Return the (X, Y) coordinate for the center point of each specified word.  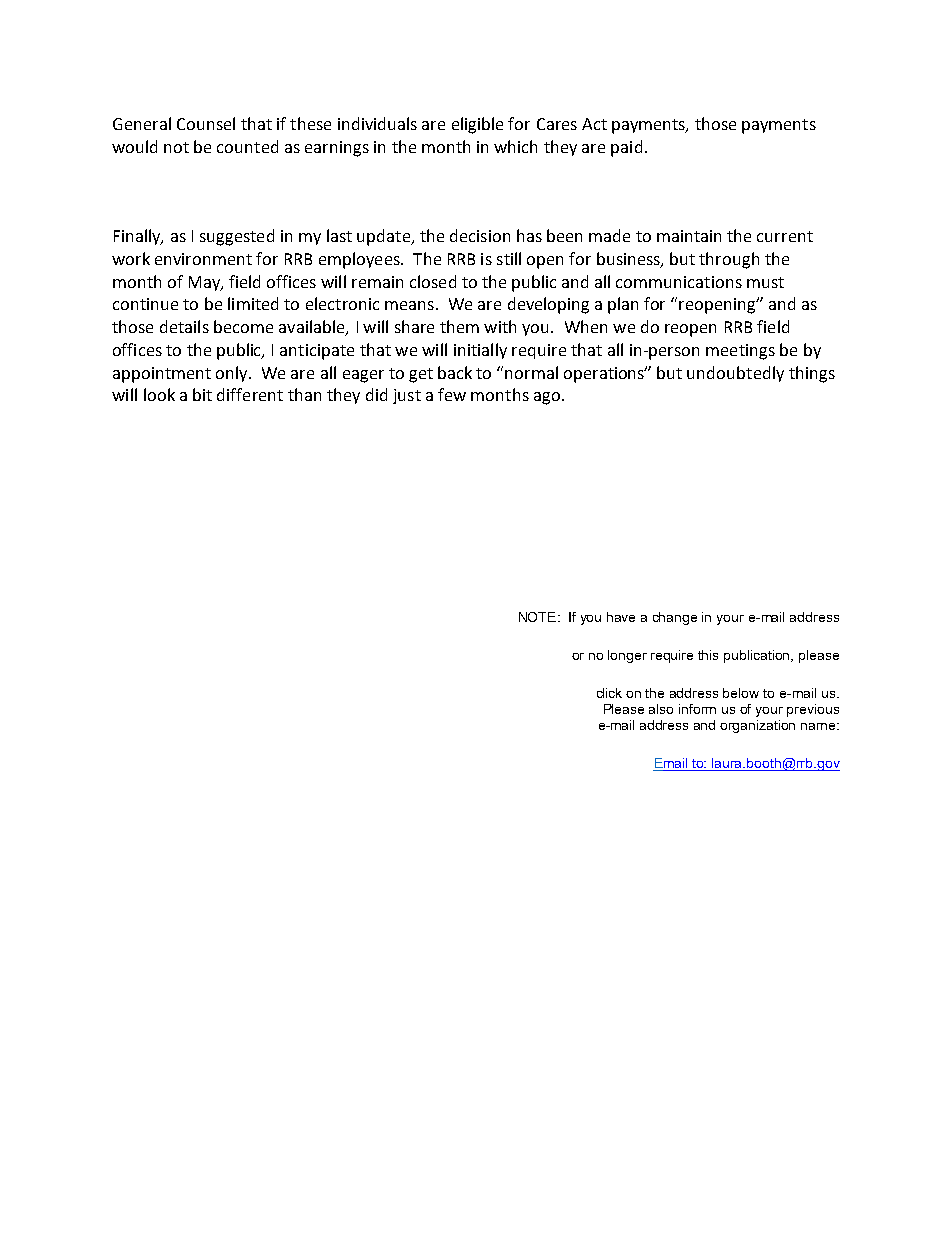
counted (247, 146)
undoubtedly (735, 374)
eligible (477, 125)
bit (202, 394)
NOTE (537, 617)
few (452, 394)
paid (626, 148)
